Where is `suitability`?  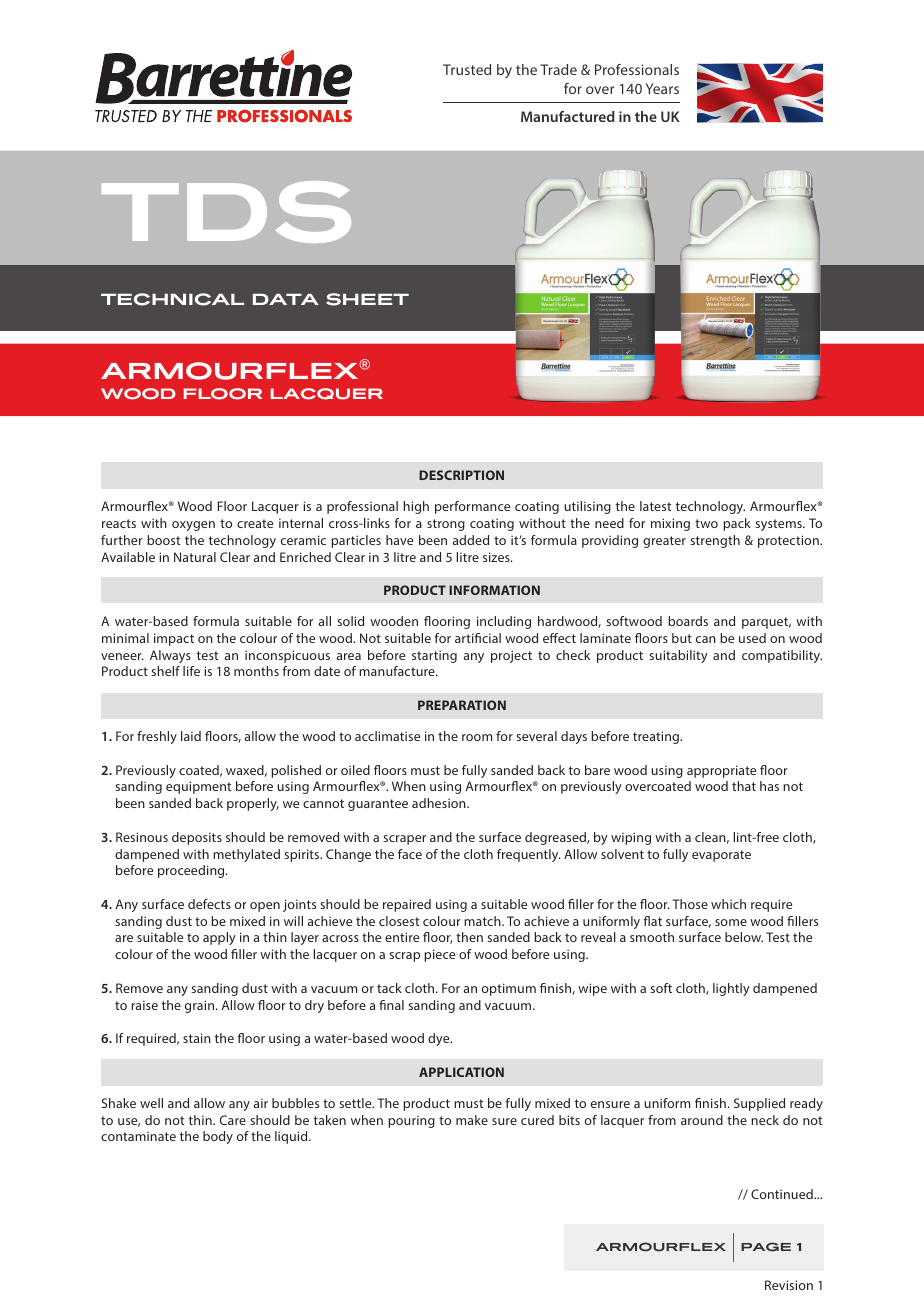
suitability is located at coordinates (678, 656).
